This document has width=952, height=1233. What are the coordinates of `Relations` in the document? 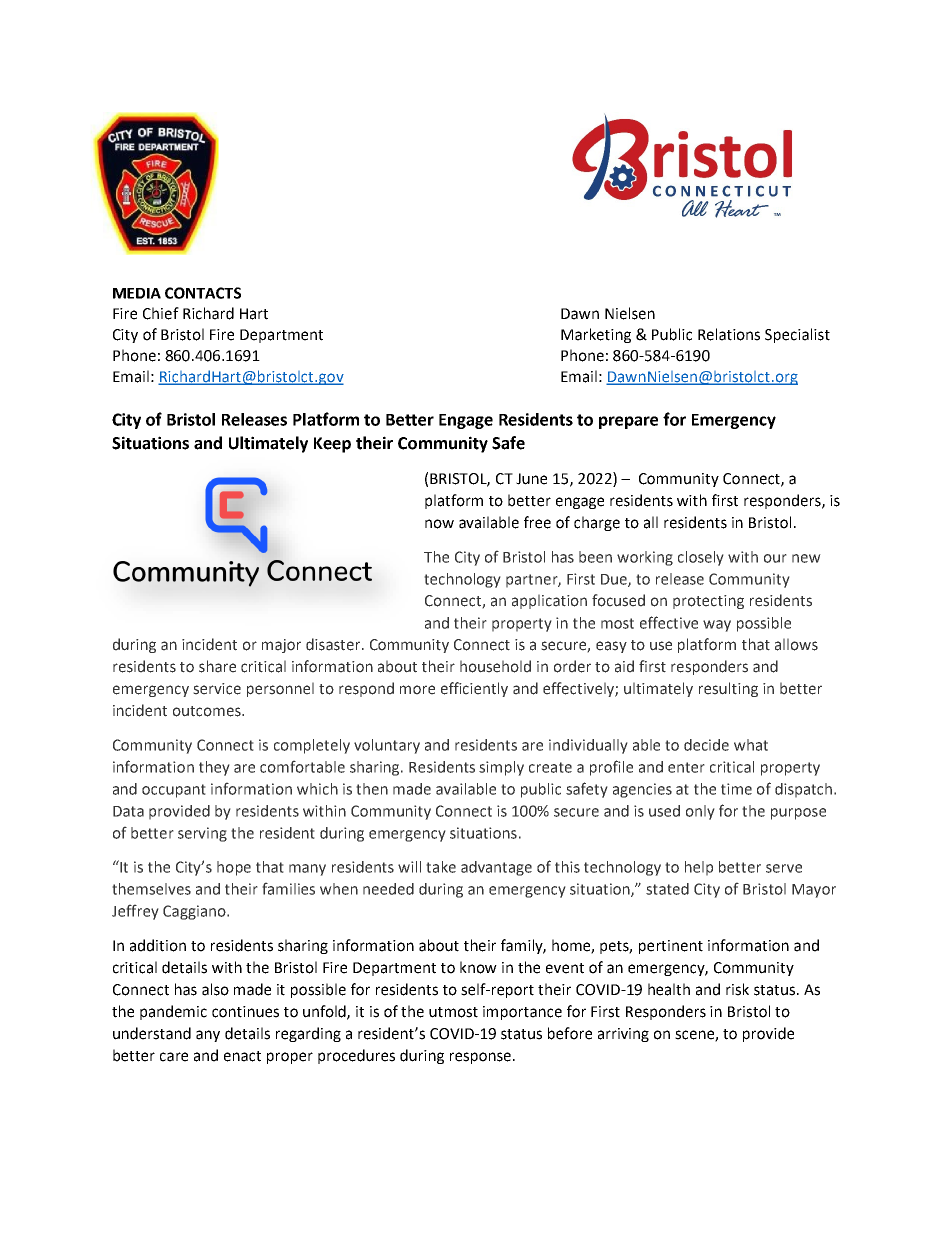 It's located at (729, 334).
